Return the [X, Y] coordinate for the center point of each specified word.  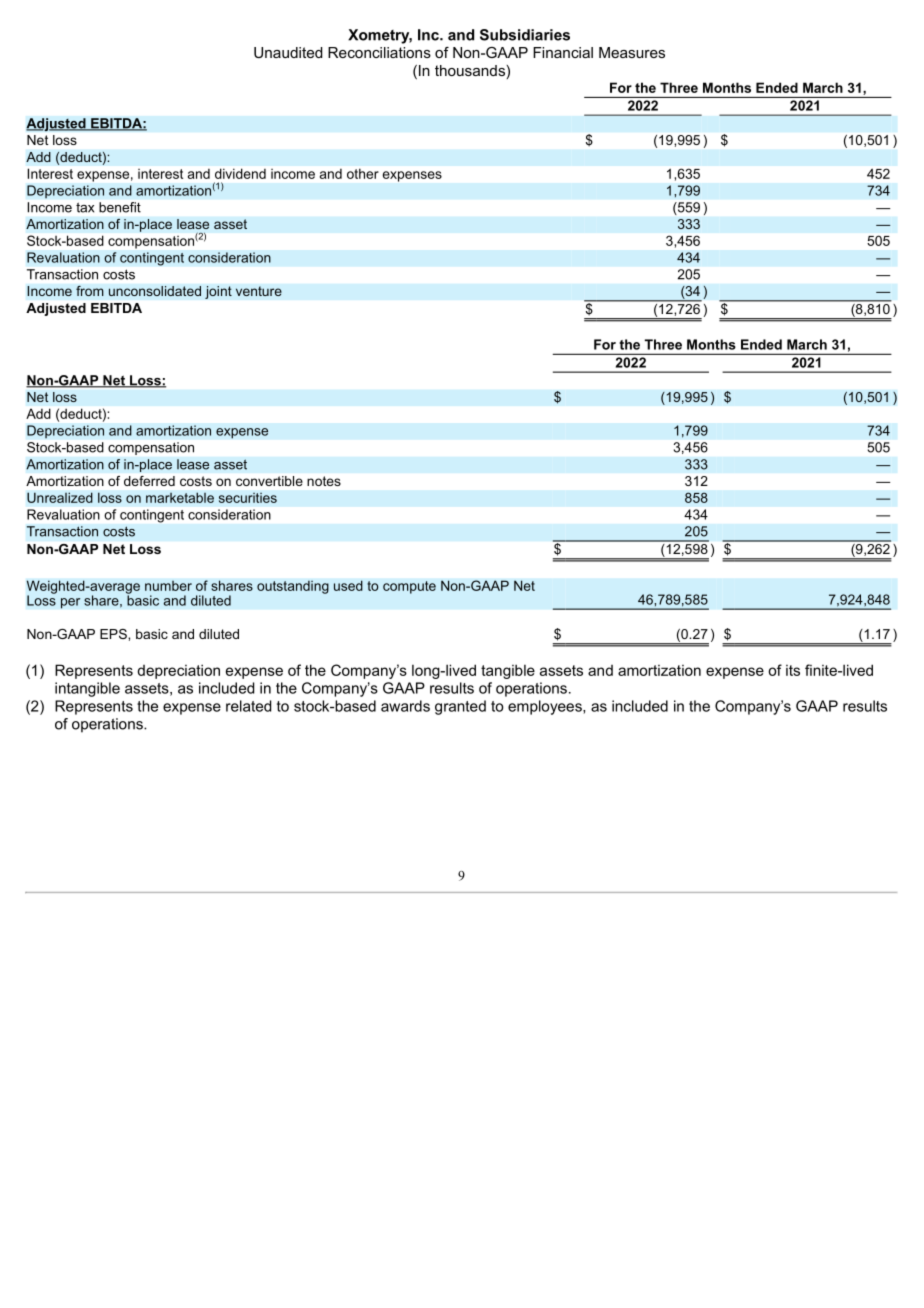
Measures [632, 52]
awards [405, 706]
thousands [470, 70]
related [248, 706]
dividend [240, 174]
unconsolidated [155, 291]
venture [259, 291]
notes [324, 481]
